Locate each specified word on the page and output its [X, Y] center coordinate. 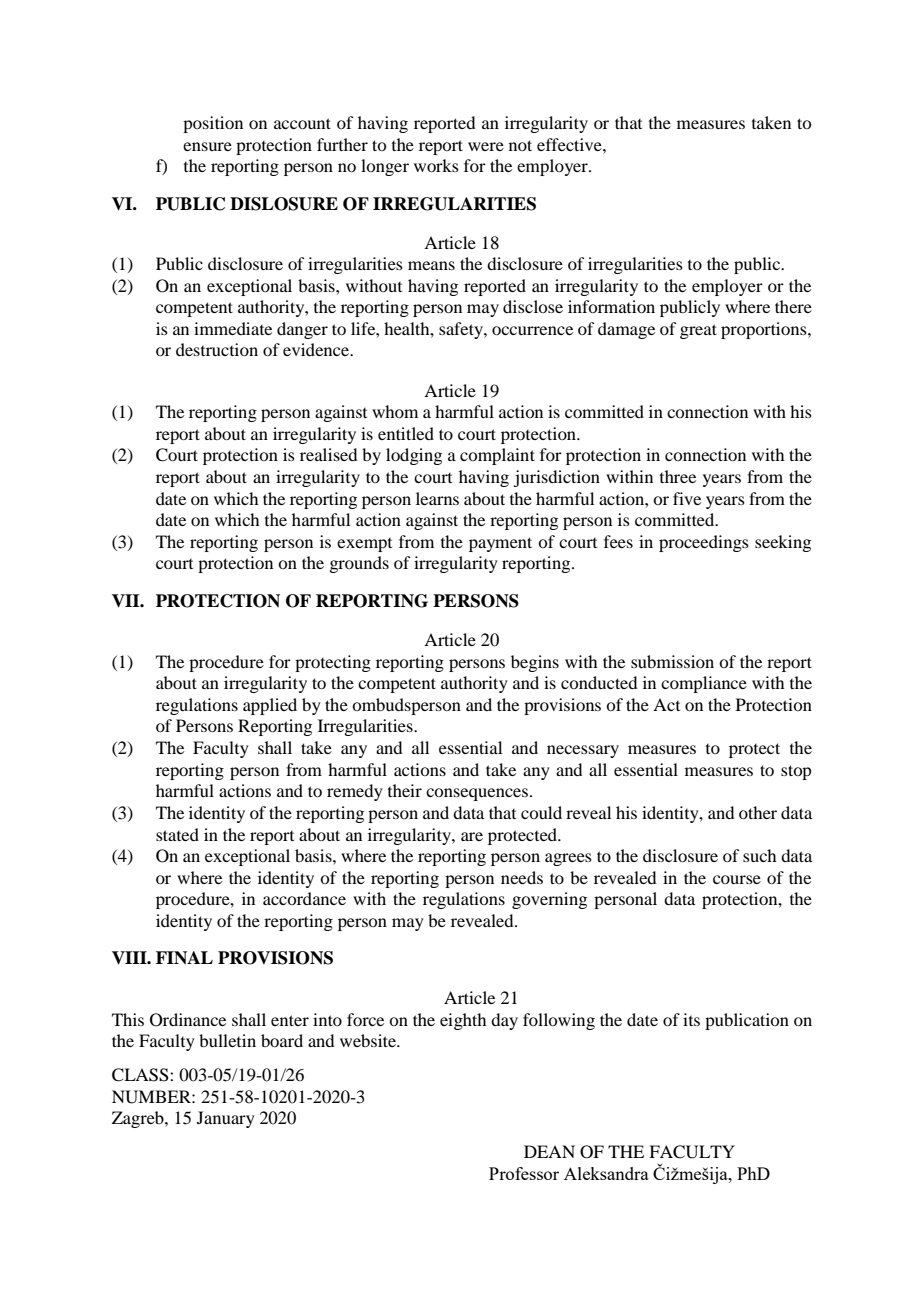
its [691, 1019]
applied [270, 706]
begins [535, 663]
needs [522, 877]
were [486, 146]
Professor [524, 1173]
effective [570, 144]
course [737, 879]
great [698, 331]
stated [177, 834]
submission [672, 661]
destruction [217, 349]
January [226, 1119]
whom [395, 411]
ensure [207, 146]
